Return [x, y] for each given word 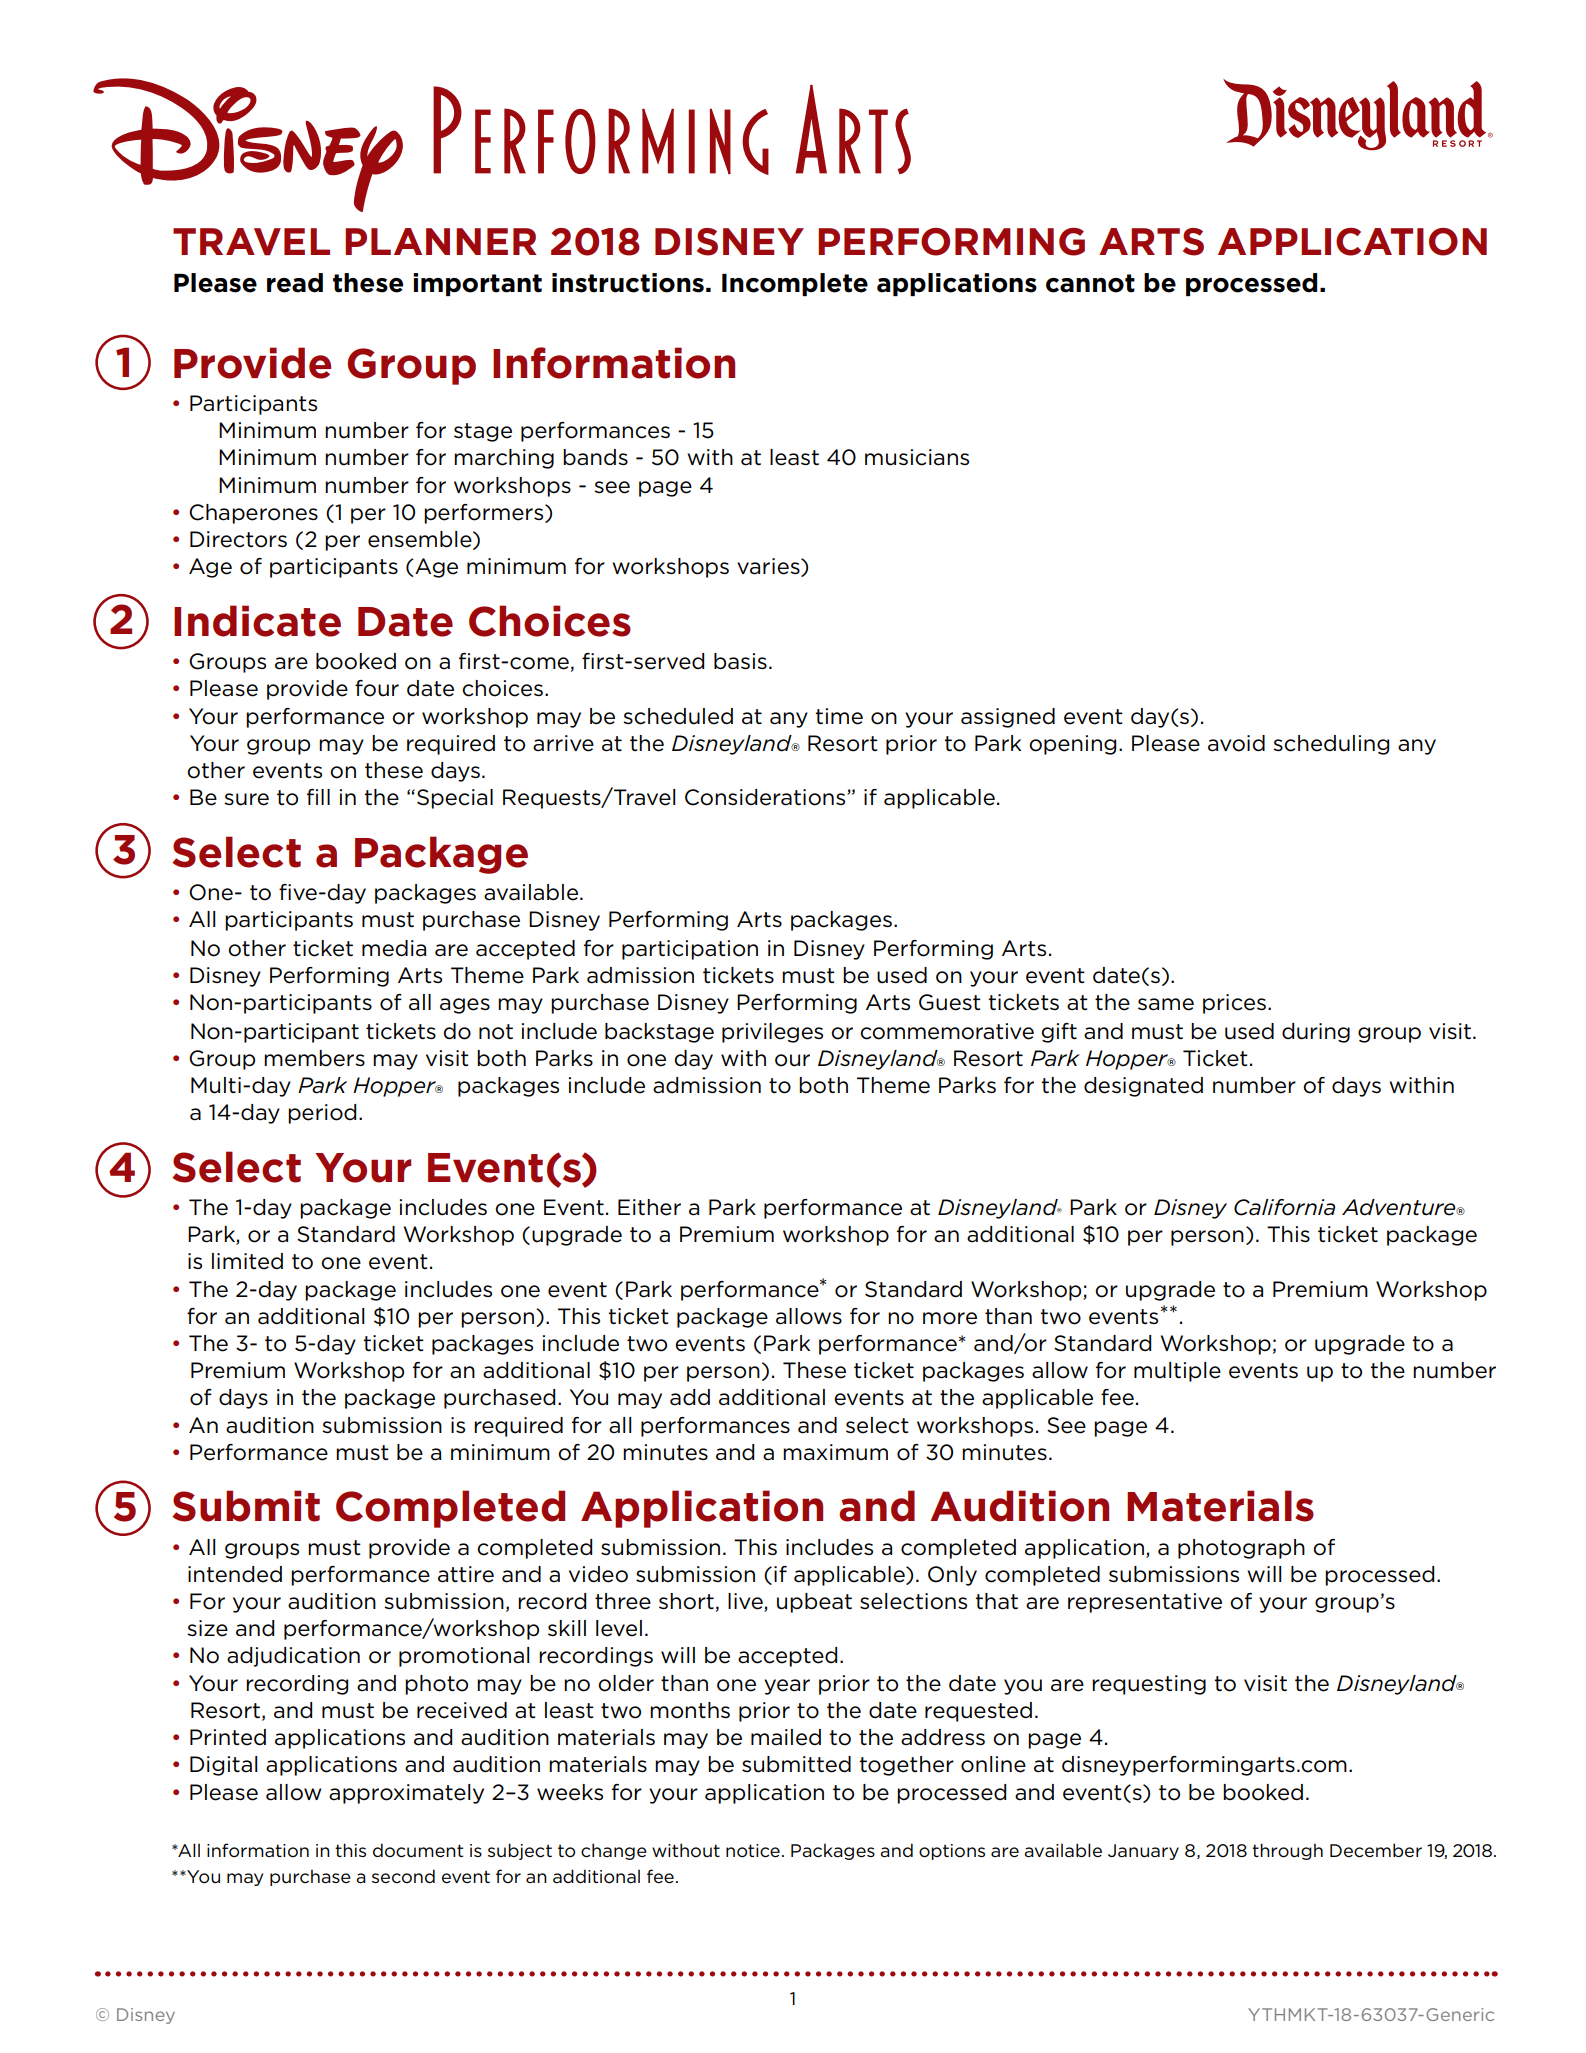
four [377, 688]
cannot [1090, 283]
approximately [406, 1794]
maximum [835, 1452]
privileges [772, 1033]
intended [235, 1574]
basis [740, 661]
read [295, 283]
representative [1145, 1603]
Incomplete [795, 284]
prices [1234, 1004]
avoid [1236, 743]
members [314, 1058]
